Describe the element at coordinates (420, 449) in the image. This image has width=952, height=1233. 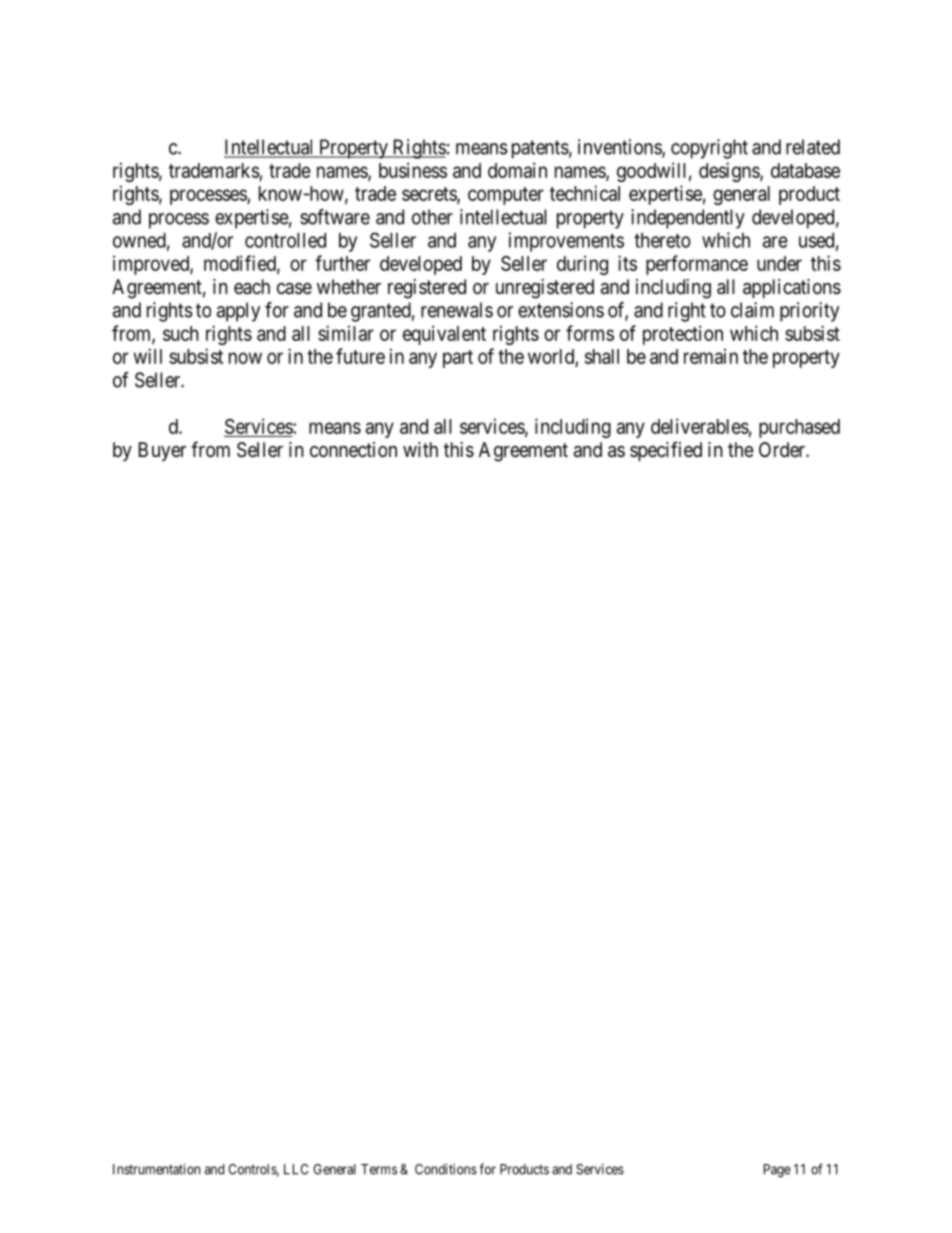
I see `with` at that location.
